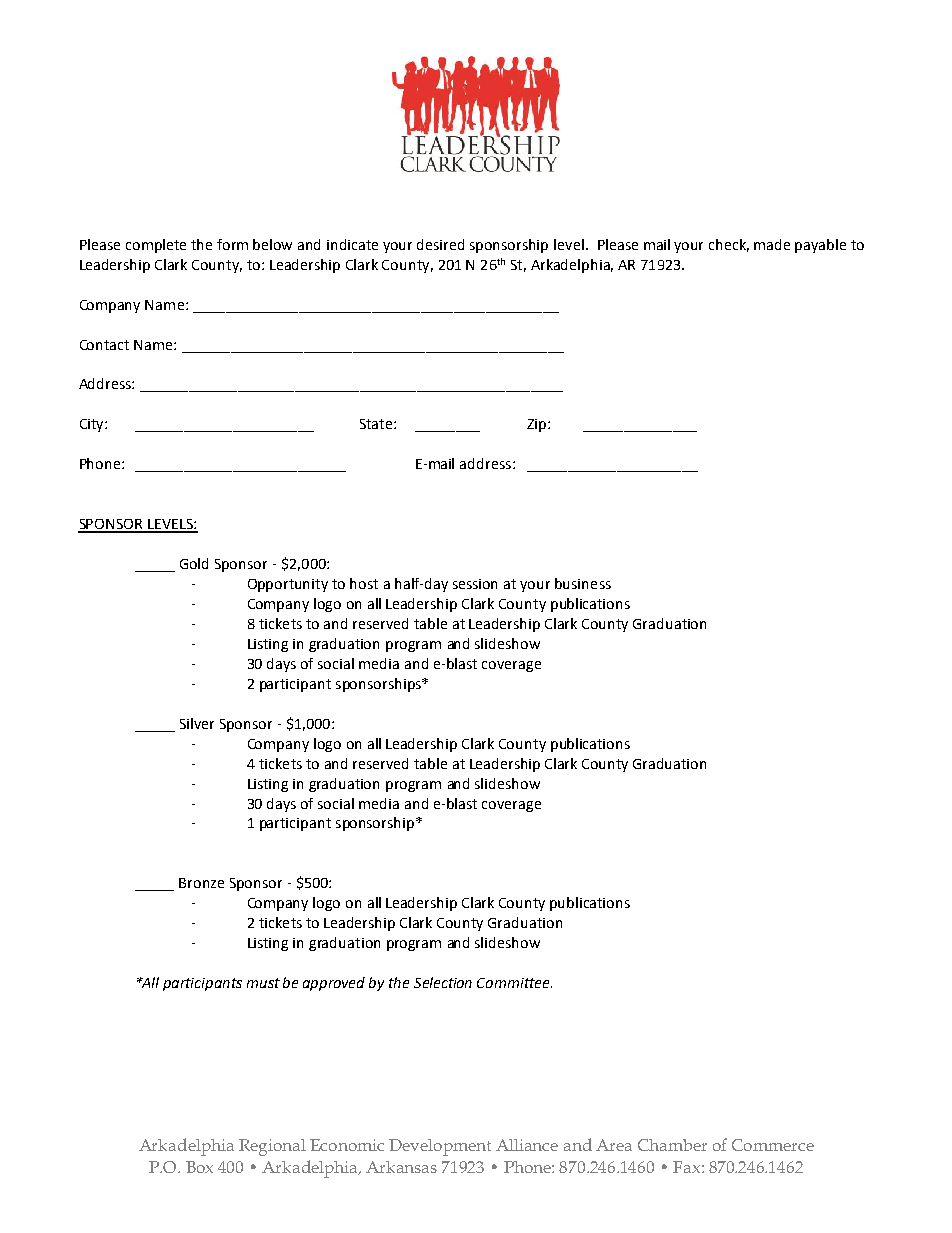 The width and height of the screenshot is (952, 1233). I want to click on host, so click(364, 583).
